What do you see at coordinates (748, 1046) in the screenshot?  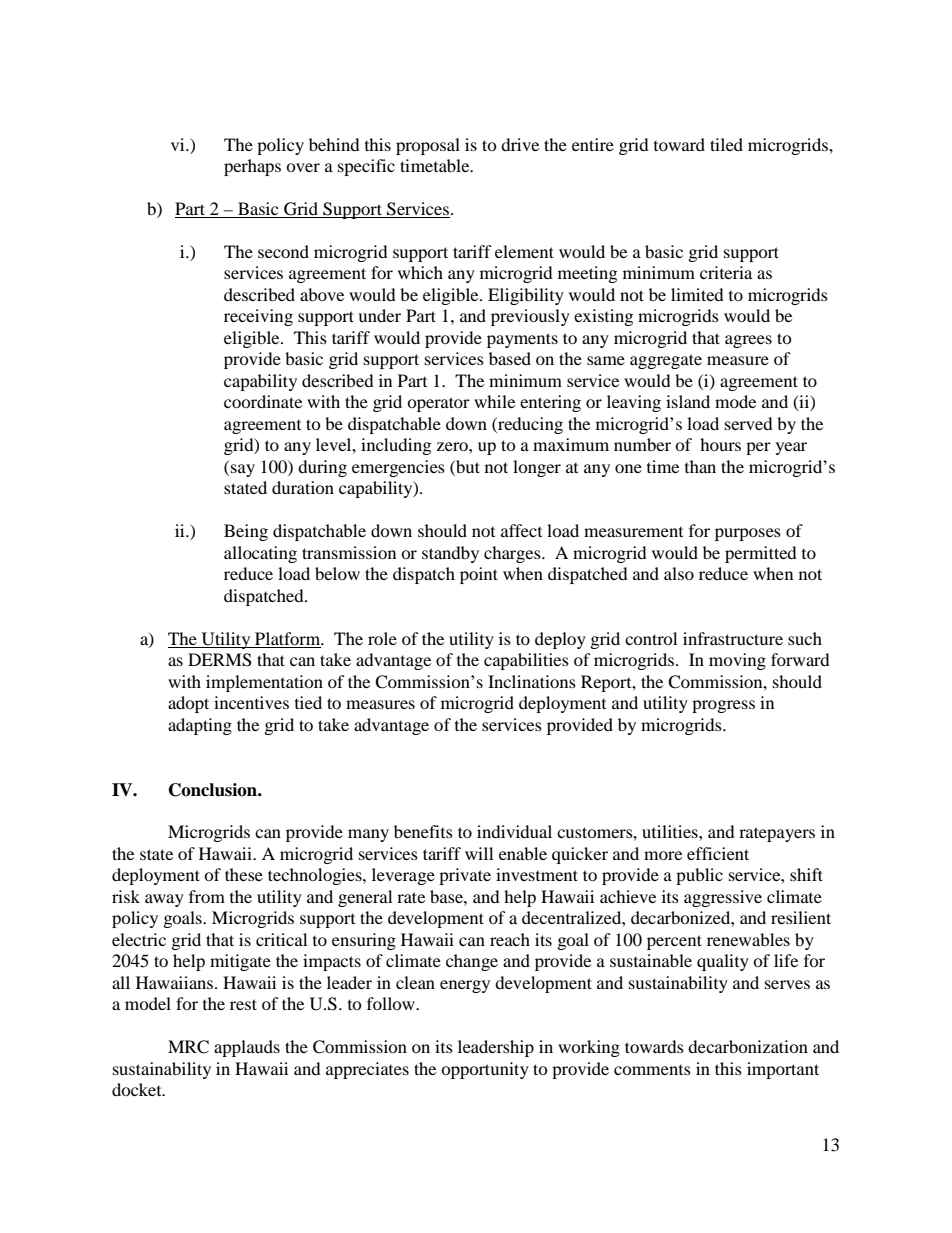 I see `decarbonization` at bounding box center [748, 1046].
